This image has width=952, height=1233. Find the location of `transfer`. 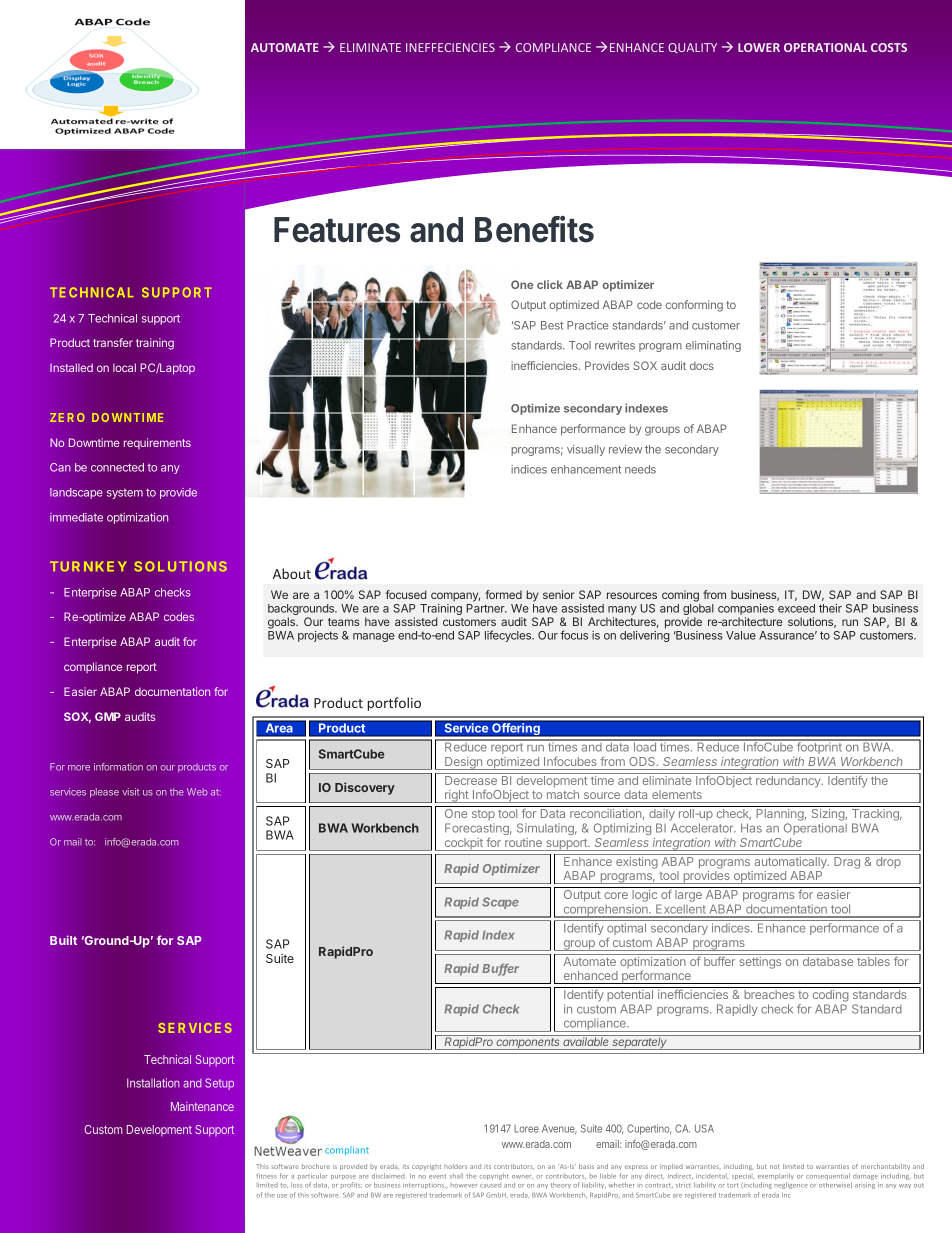

transfer is located at coordinates (113, 342).
